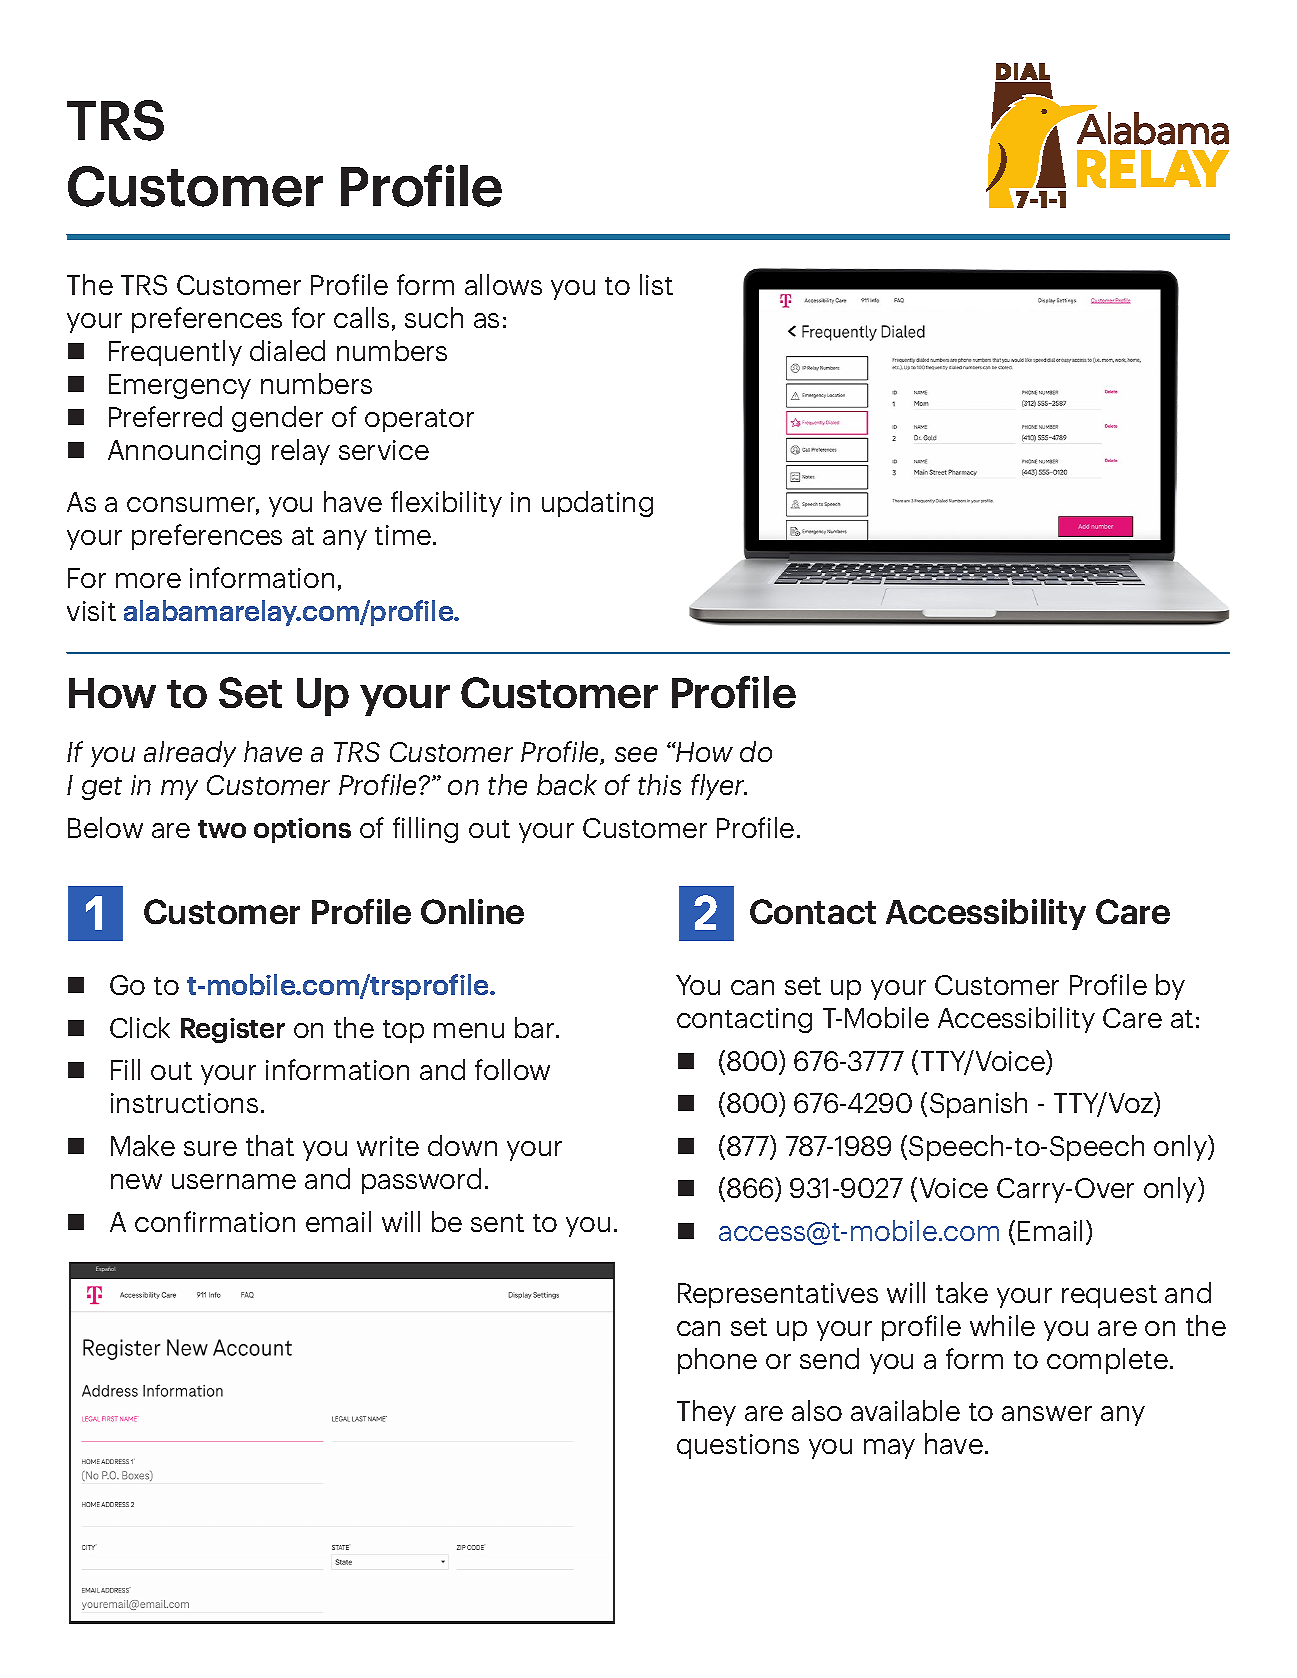  I want to click on updating, so click(597, 504).
